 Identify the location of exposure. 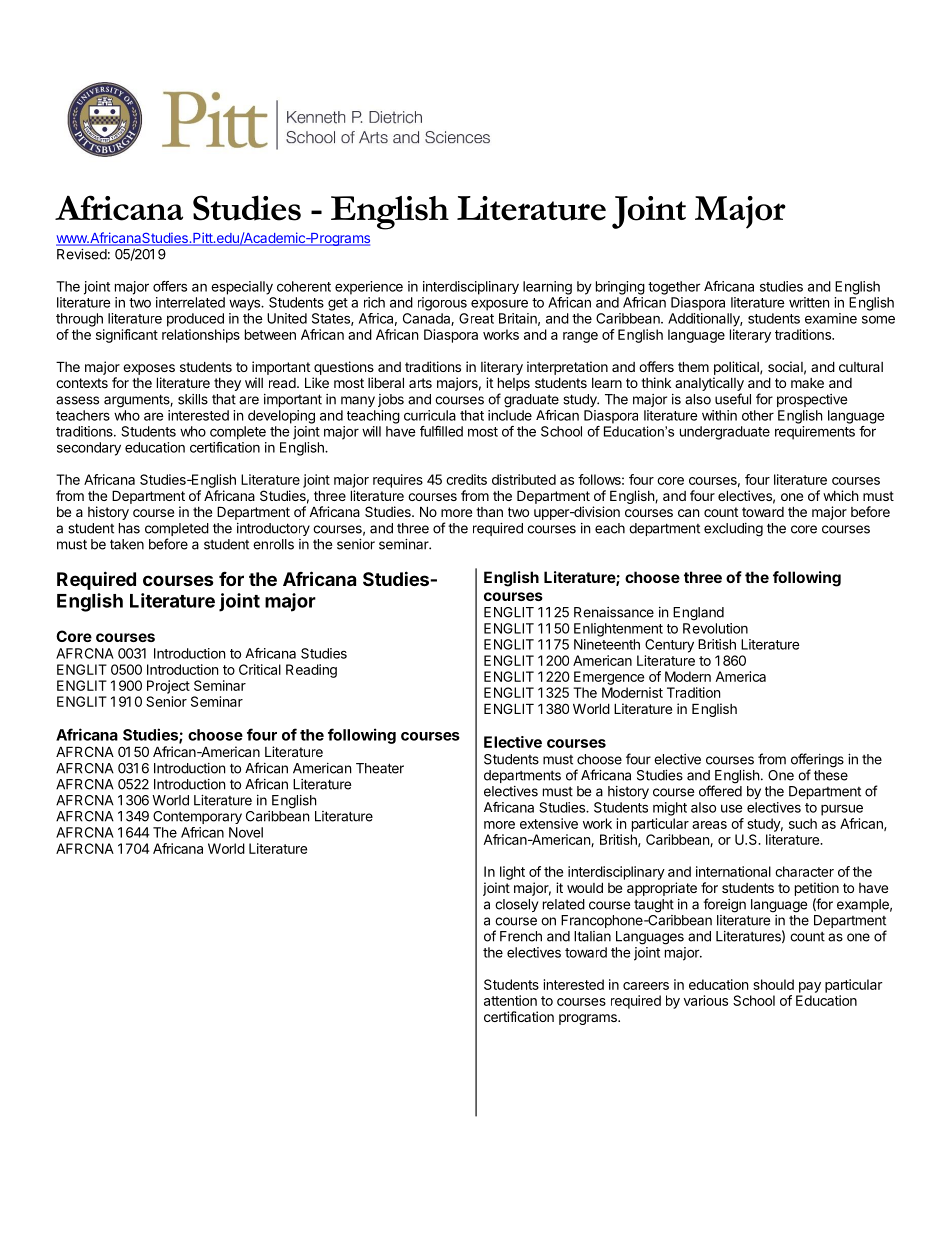
(499, 305).
